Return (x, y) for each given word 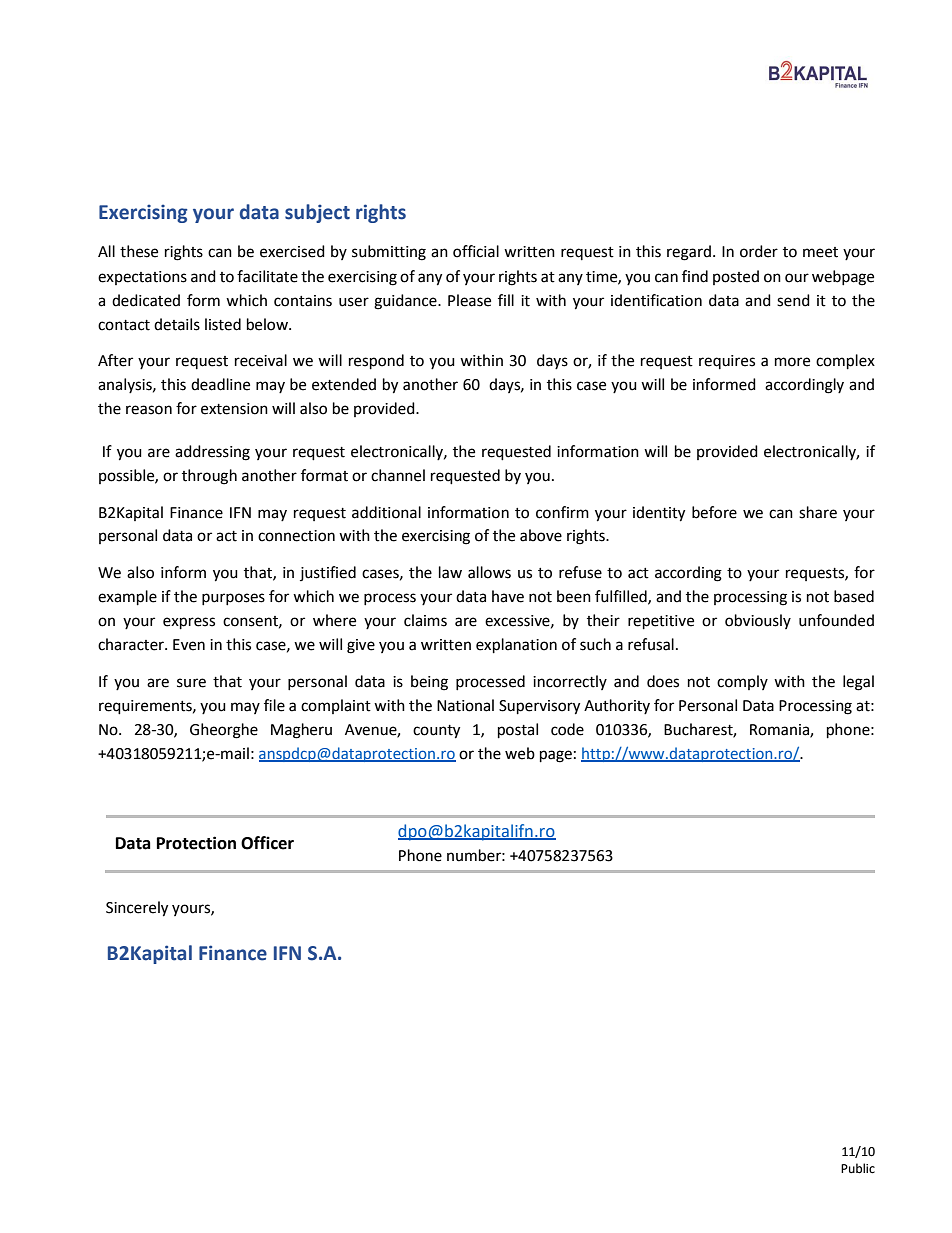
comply (742, 682)
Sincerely (137, 909)
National (465, 705)
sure (191, 683)
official (476, 251)
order (759, 251)
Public (858, 1168)
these (139, 251)
